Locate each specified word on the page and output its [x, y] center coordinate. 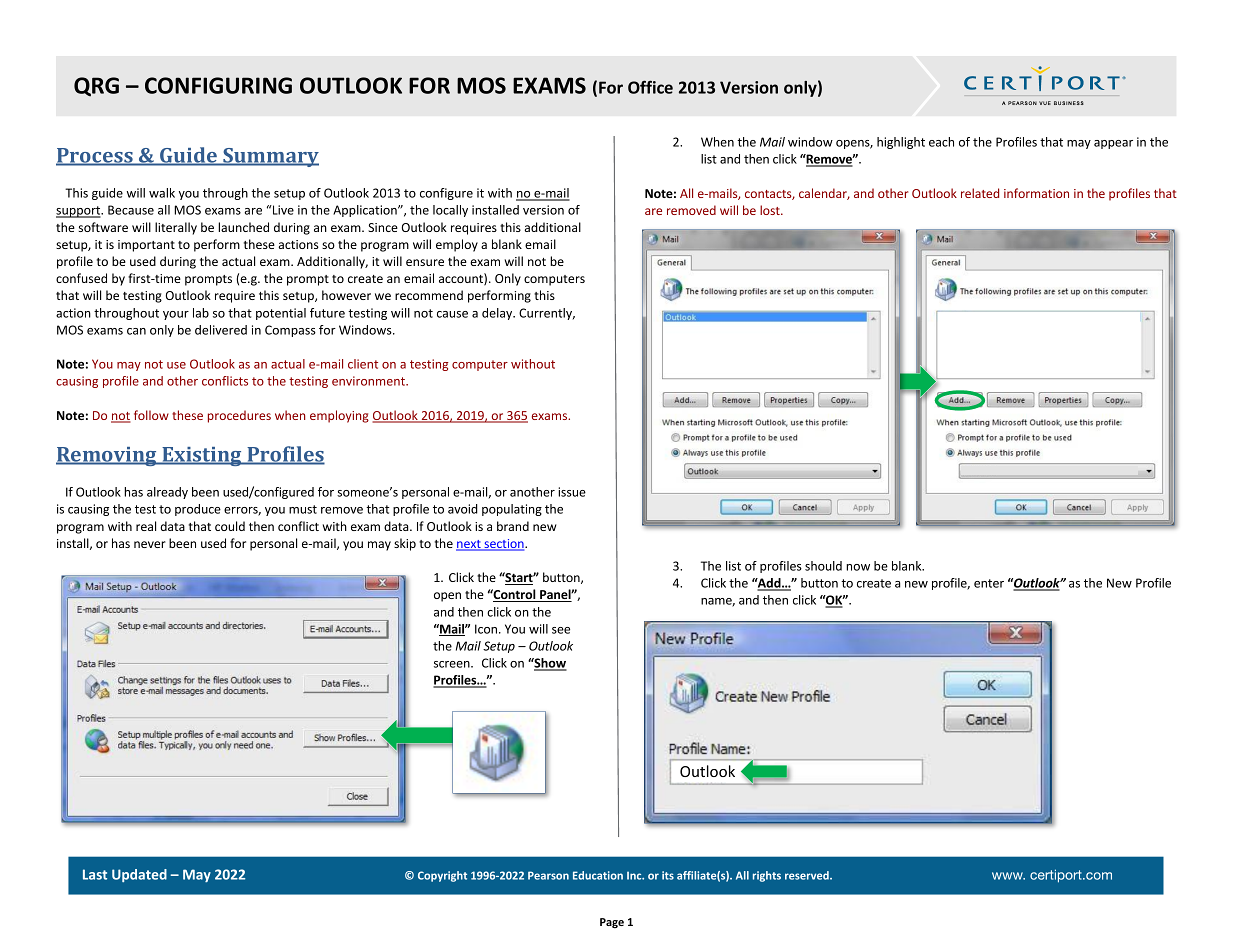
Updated [139, 875]
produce [198, 510]
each [941, 142]
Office [650, 87]
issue [572, 492]
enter [989, 583]
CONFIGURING [218, 85]
